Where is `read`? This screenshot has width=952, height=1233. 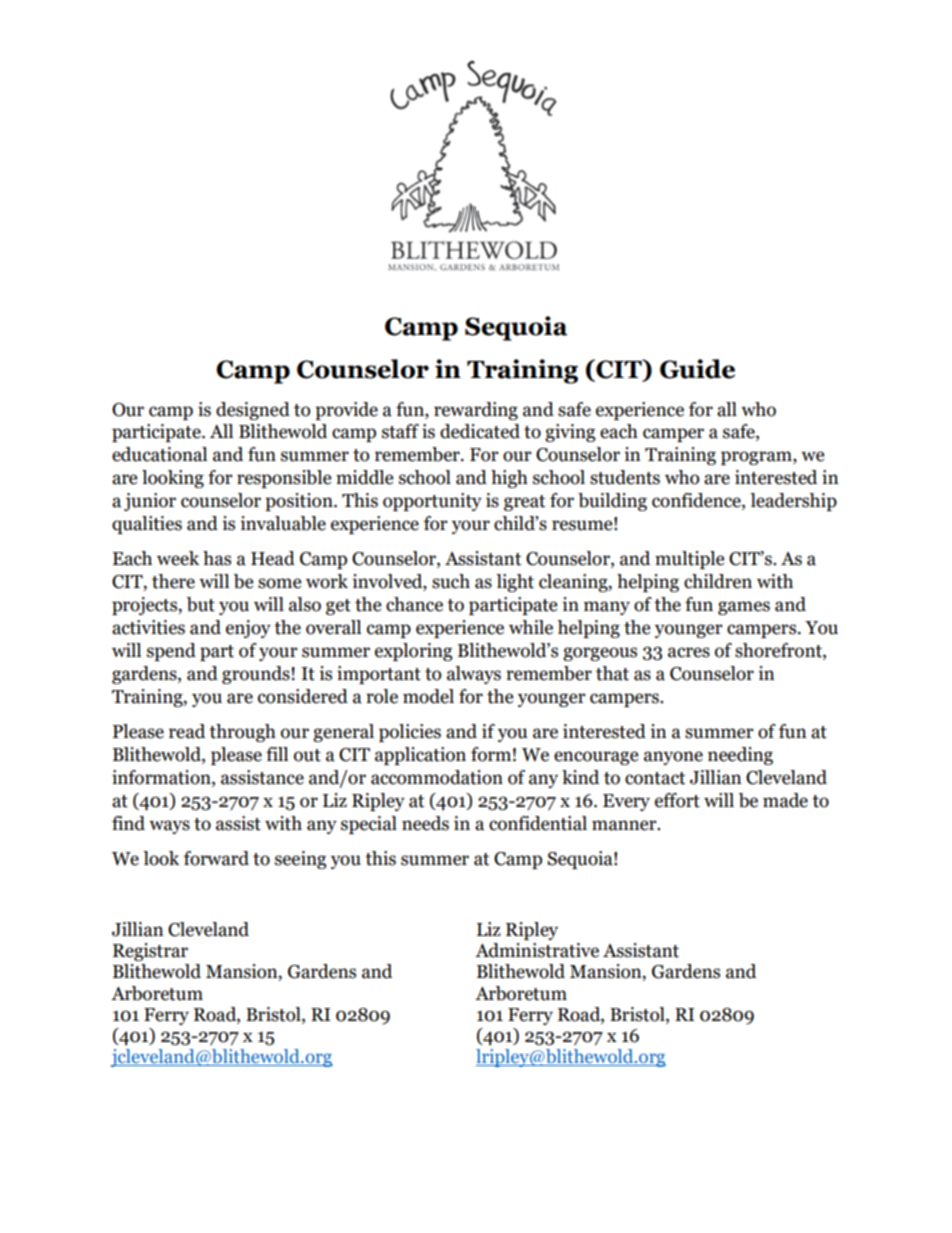
read is located at coordinates (187, 731).
